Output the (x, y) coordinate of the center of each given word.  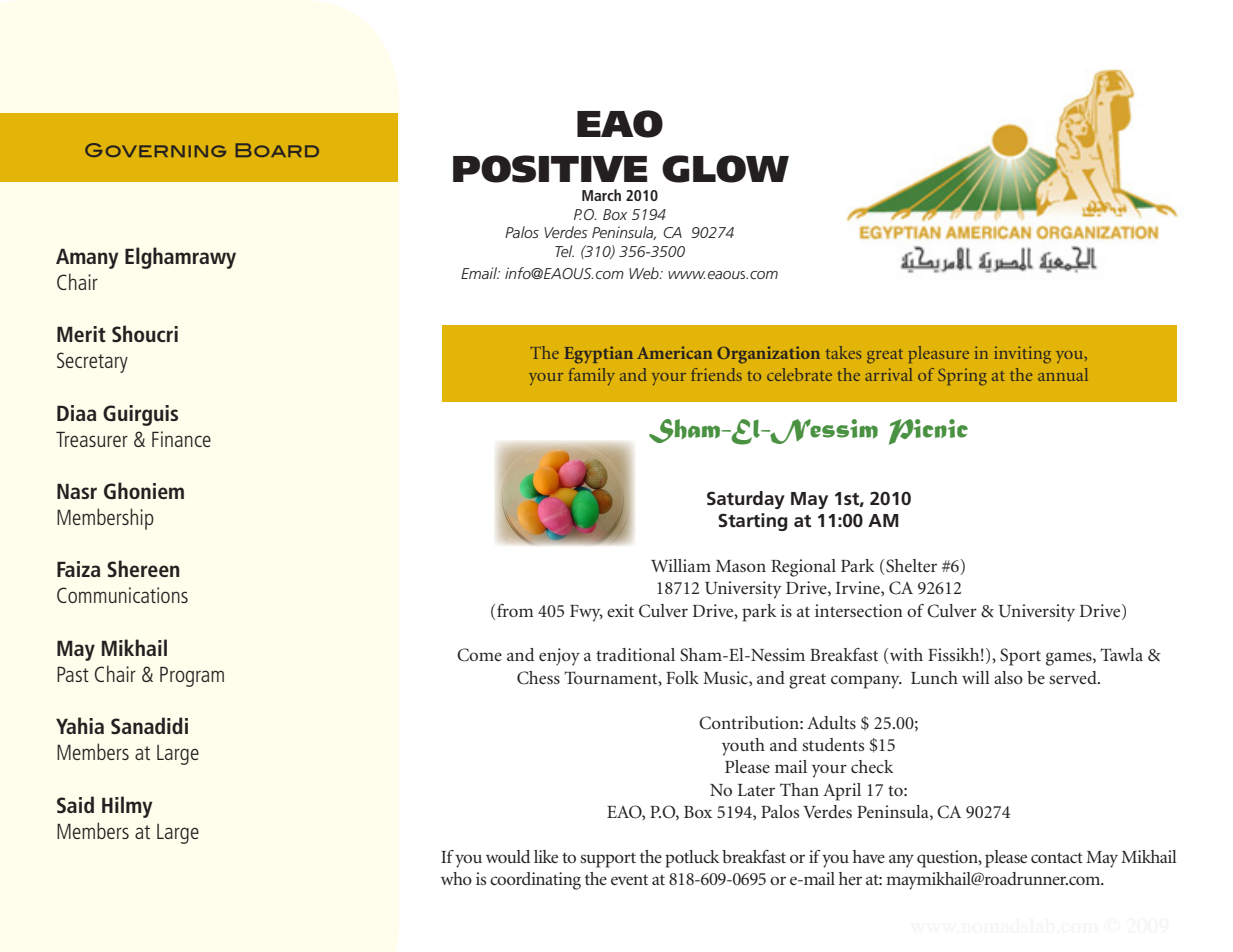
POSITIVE (550, 169)
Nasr (77, 491)
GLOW (725, 169)
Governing (155, 150)
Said (75, 805)
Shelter (911, 566)
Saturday (746, 500)
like (546, 856)
